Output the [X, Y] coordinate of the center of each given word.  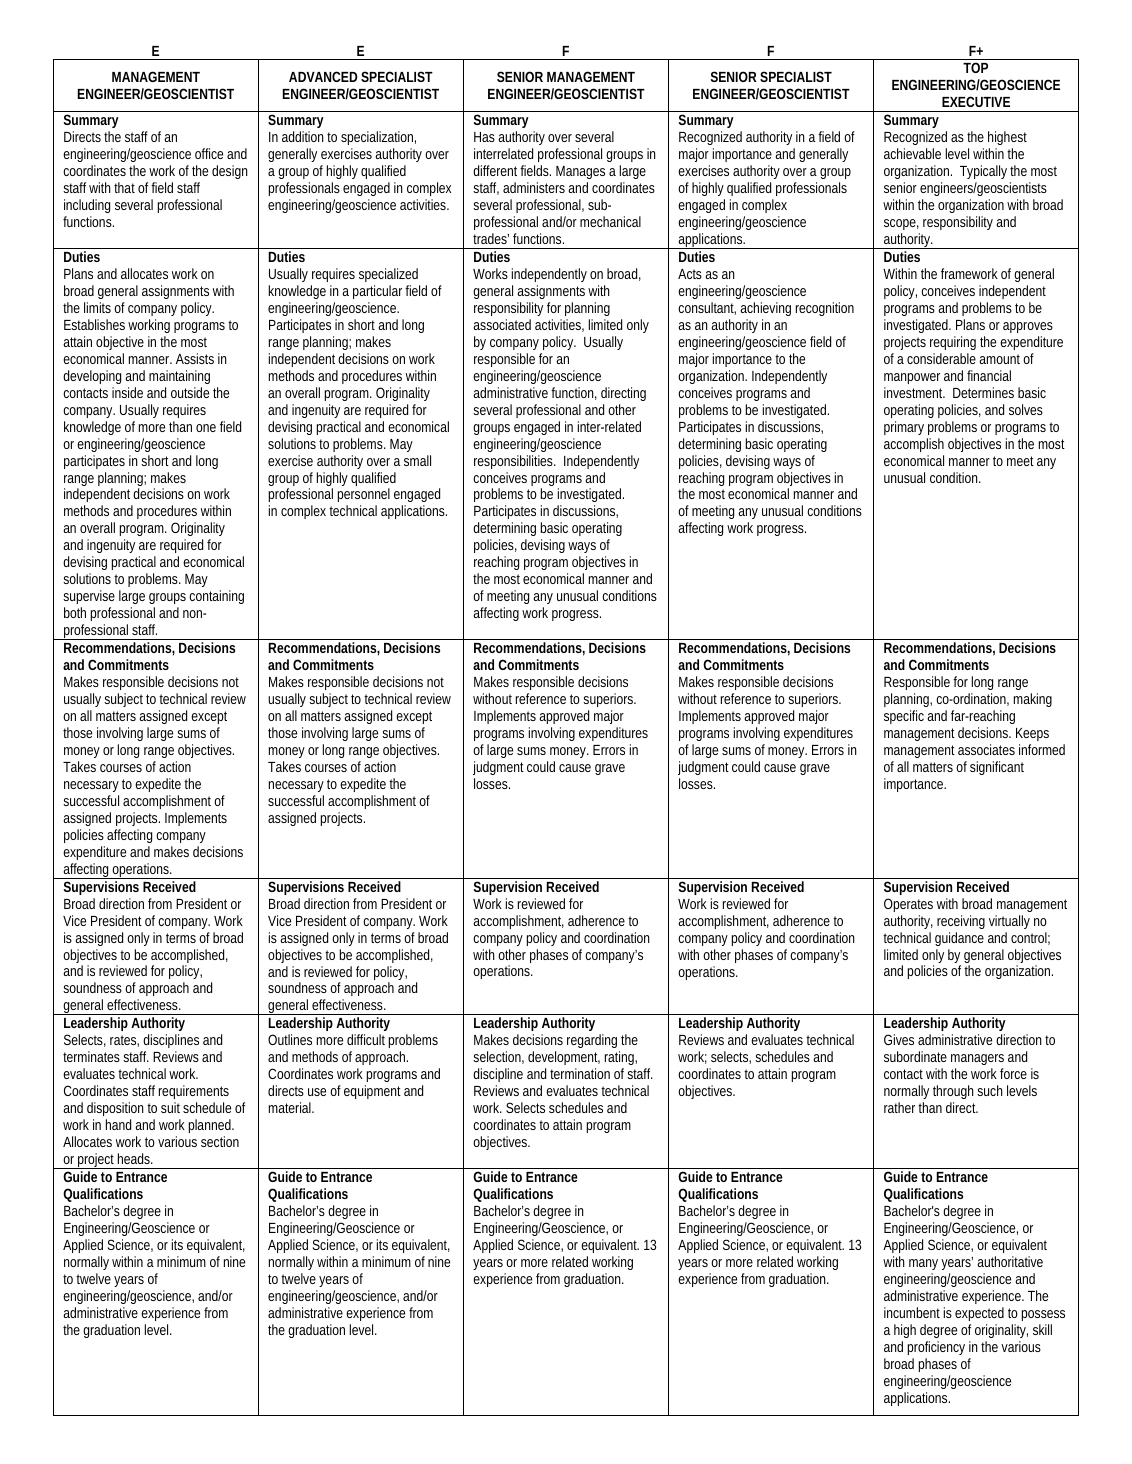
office [209, 153]
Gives [899, 1039]
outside [190, 392]
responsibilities [515, 462]
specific [904, 717]
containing [216, 597]
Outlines [290, 1039]
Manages [580, 174]
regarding [593, 1043]
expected [979, 1314]
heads [135, 1158]
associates [986, 749]
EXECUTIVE [976, 101]
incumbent [912, 1312]
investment [914, 392]
